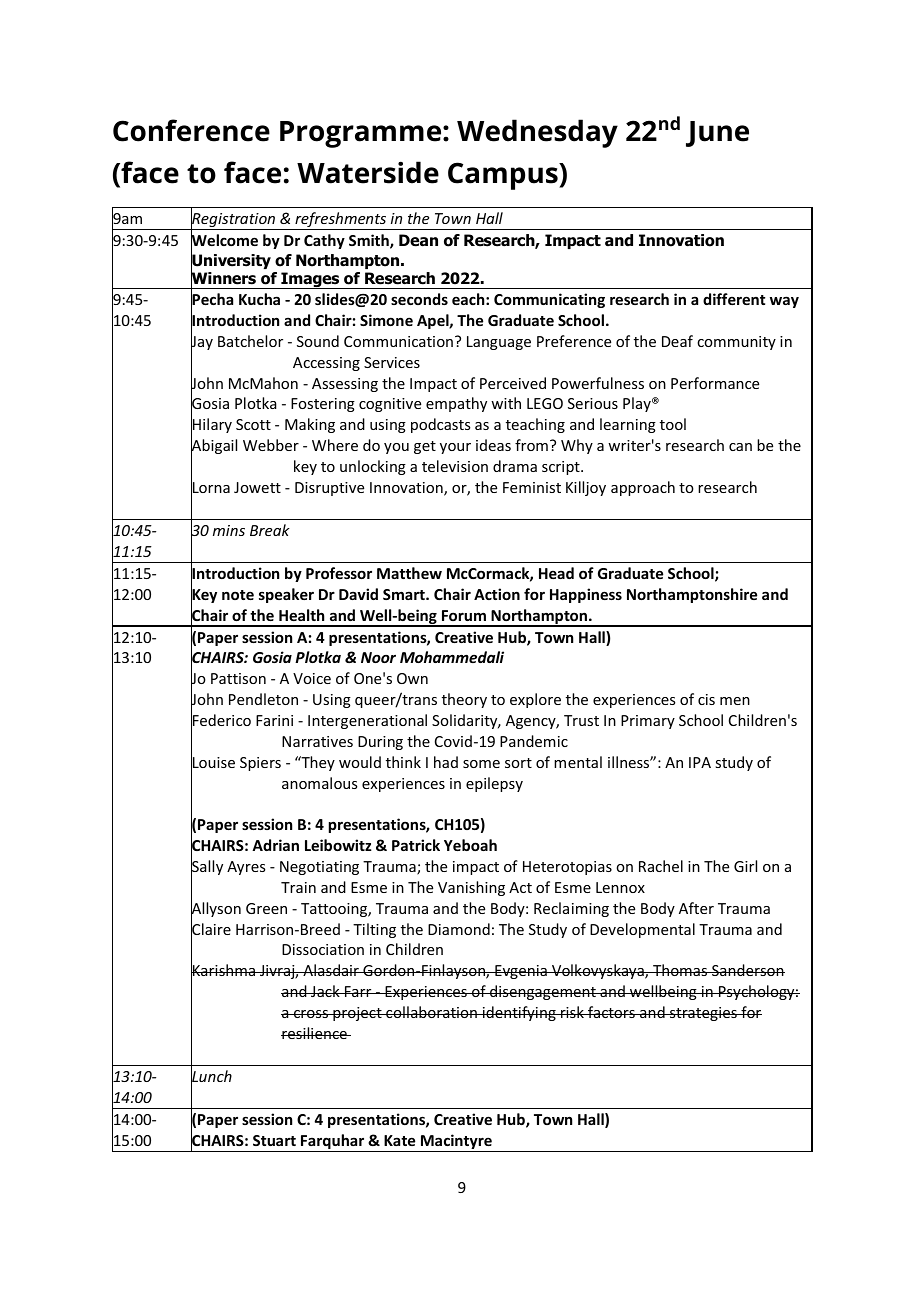 The image size is (924, 1308). What do you see at coordinates (504, 176) in the screenshot?
I see `Campus` at bounding box center [504, 176].
